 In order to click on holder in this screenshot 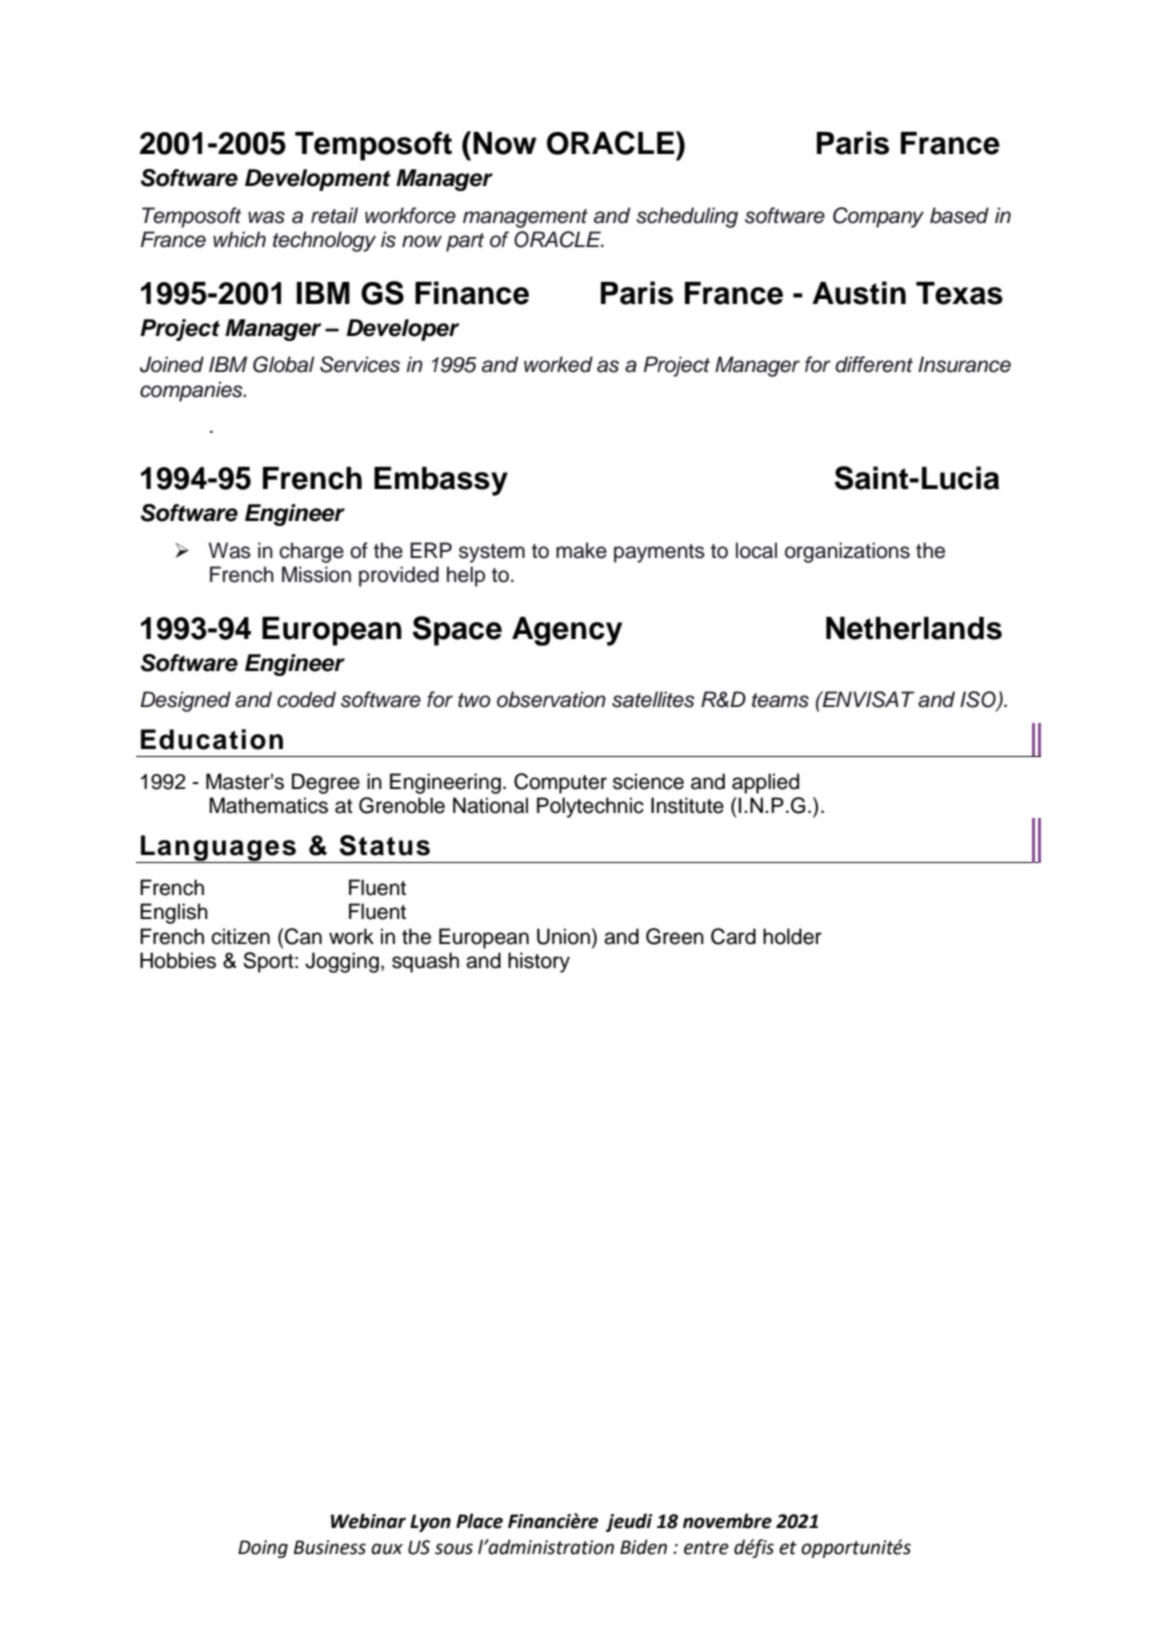, I will do `click(792, 936)`.
